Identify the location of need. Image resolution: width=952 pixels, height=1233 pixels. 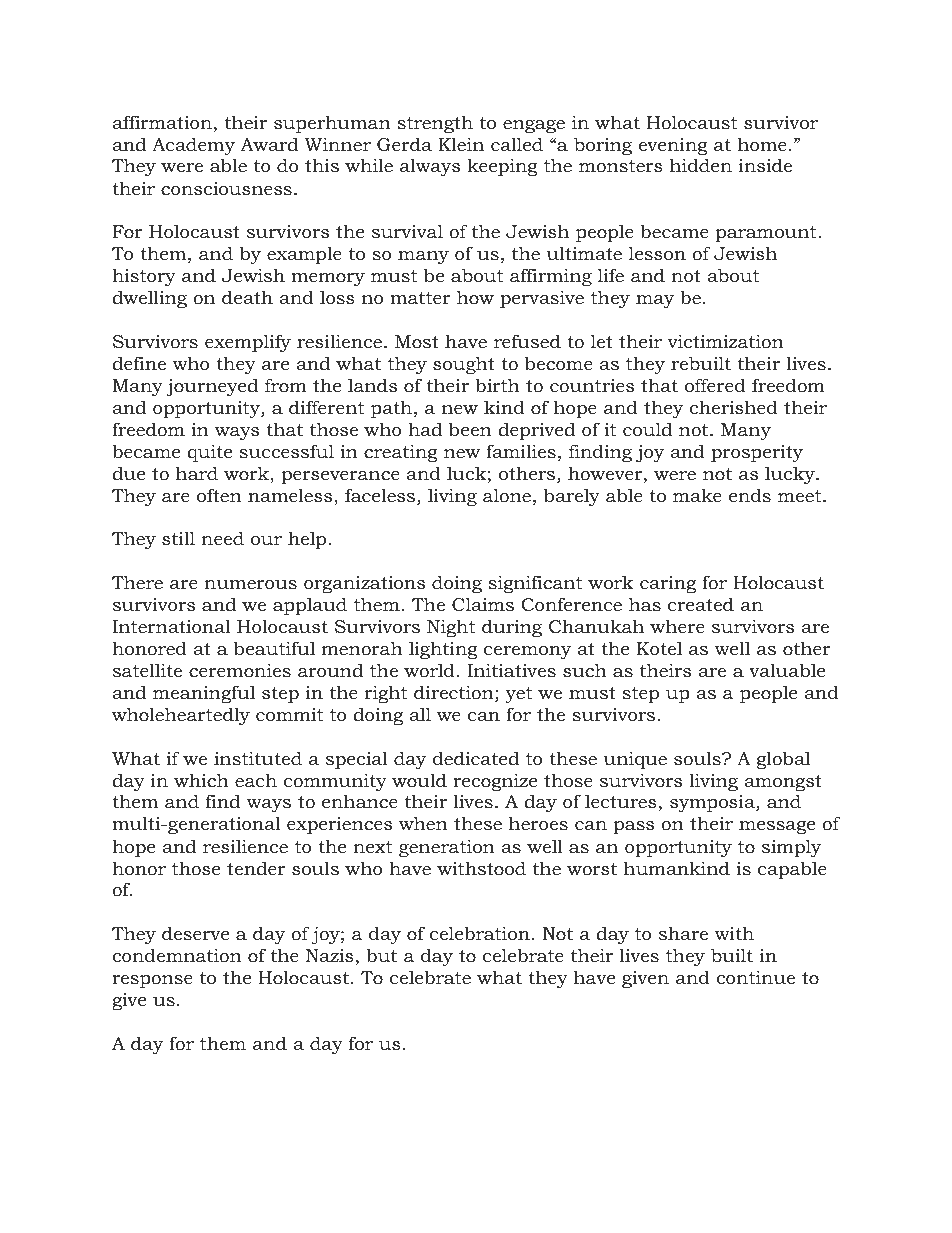
(222, 538).
